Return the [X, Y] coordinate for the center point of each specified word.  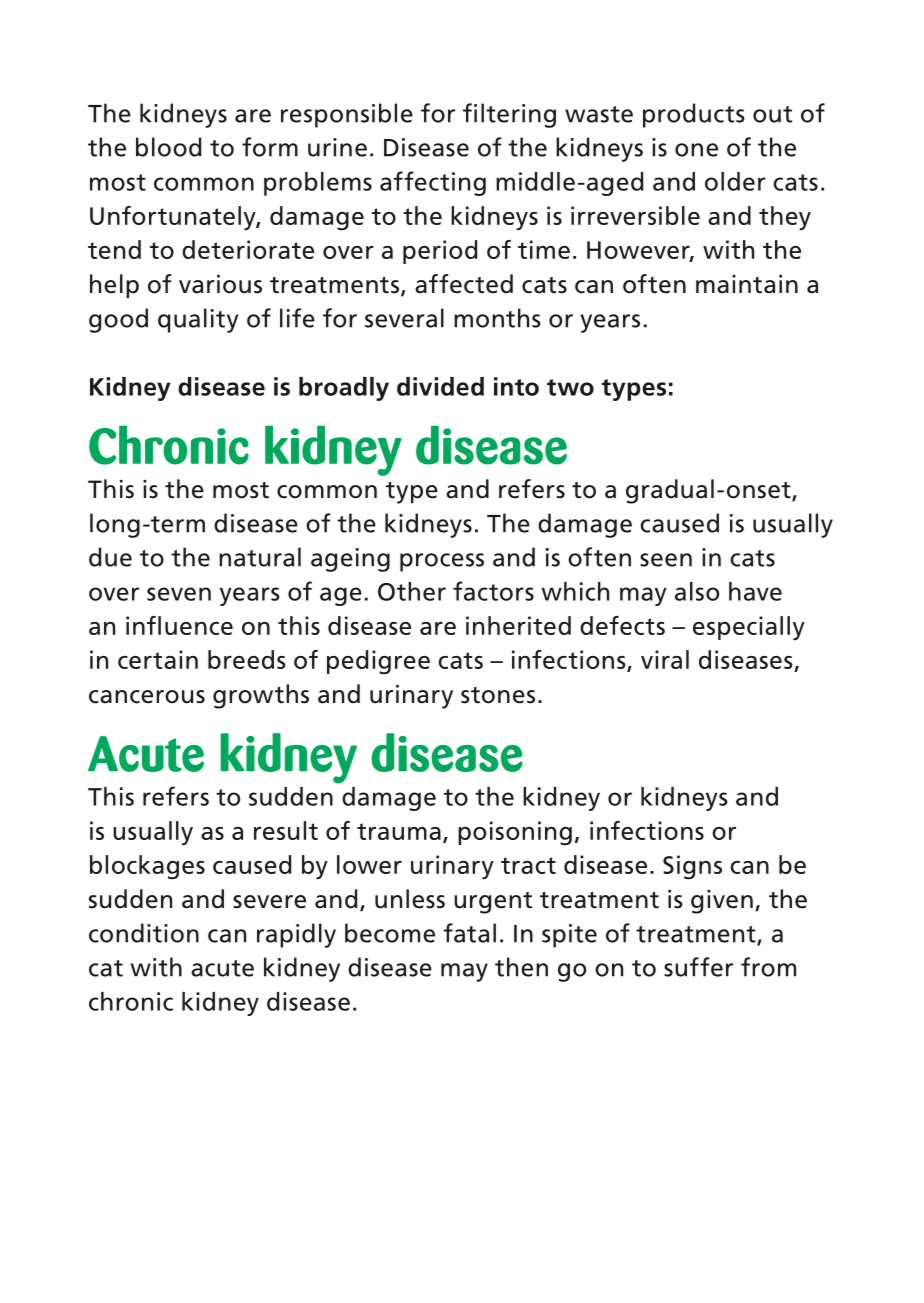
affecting [433, 183]
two [570, 387]
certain [158, 659]
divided [440, 386]
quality [198, 320]
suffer [698, 967]
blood [168, 147]
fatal [469, 933]
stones [498, 695]
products [694, 115]
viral [665, 659]
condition [144, 933]
